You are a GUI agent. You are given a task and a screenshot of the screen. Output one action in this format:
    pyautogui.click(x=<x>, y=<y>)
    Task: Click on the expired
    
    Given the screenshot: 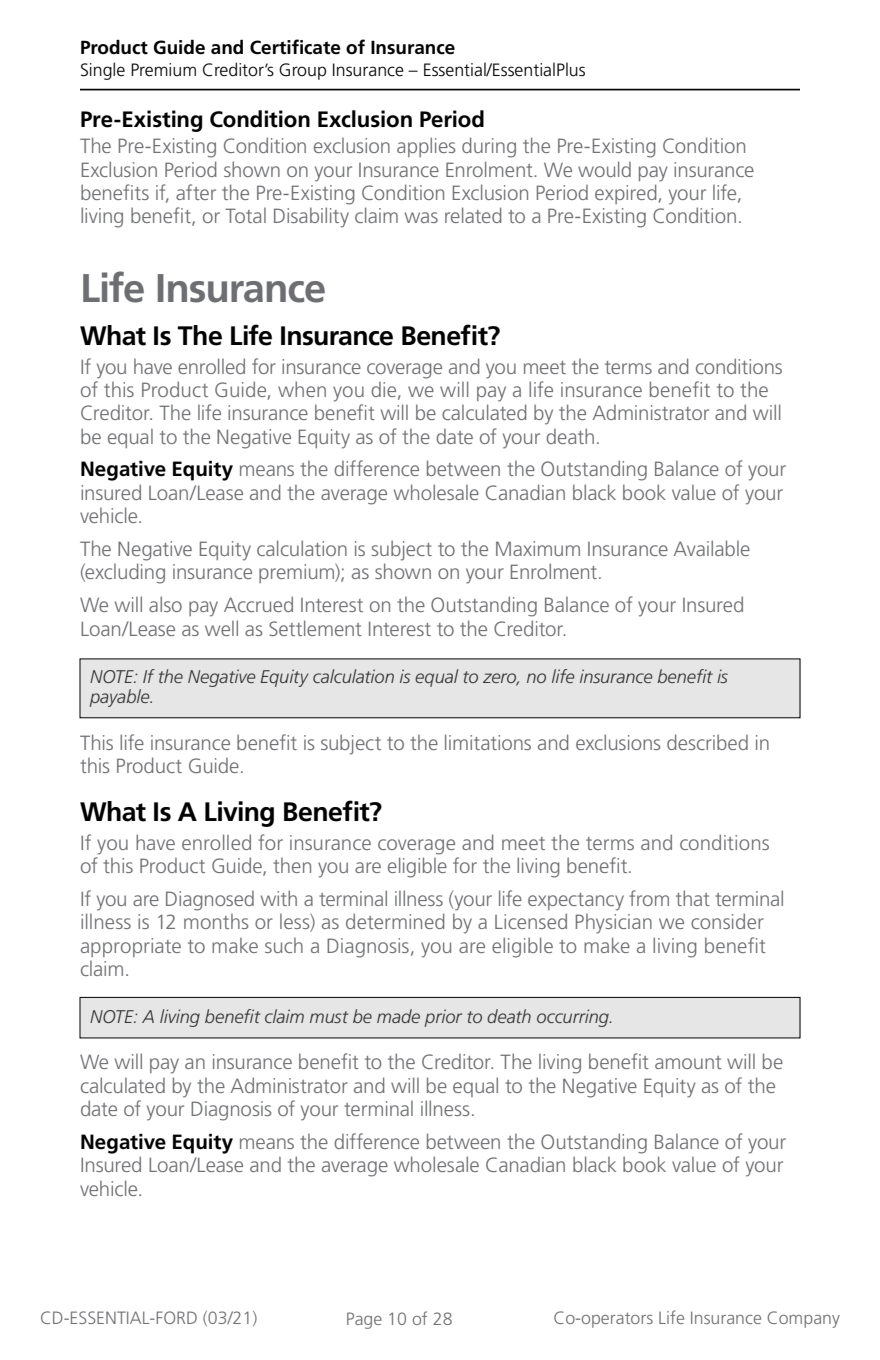 What is the action you would take?
    pyautogui.click(x=627, y=194)
